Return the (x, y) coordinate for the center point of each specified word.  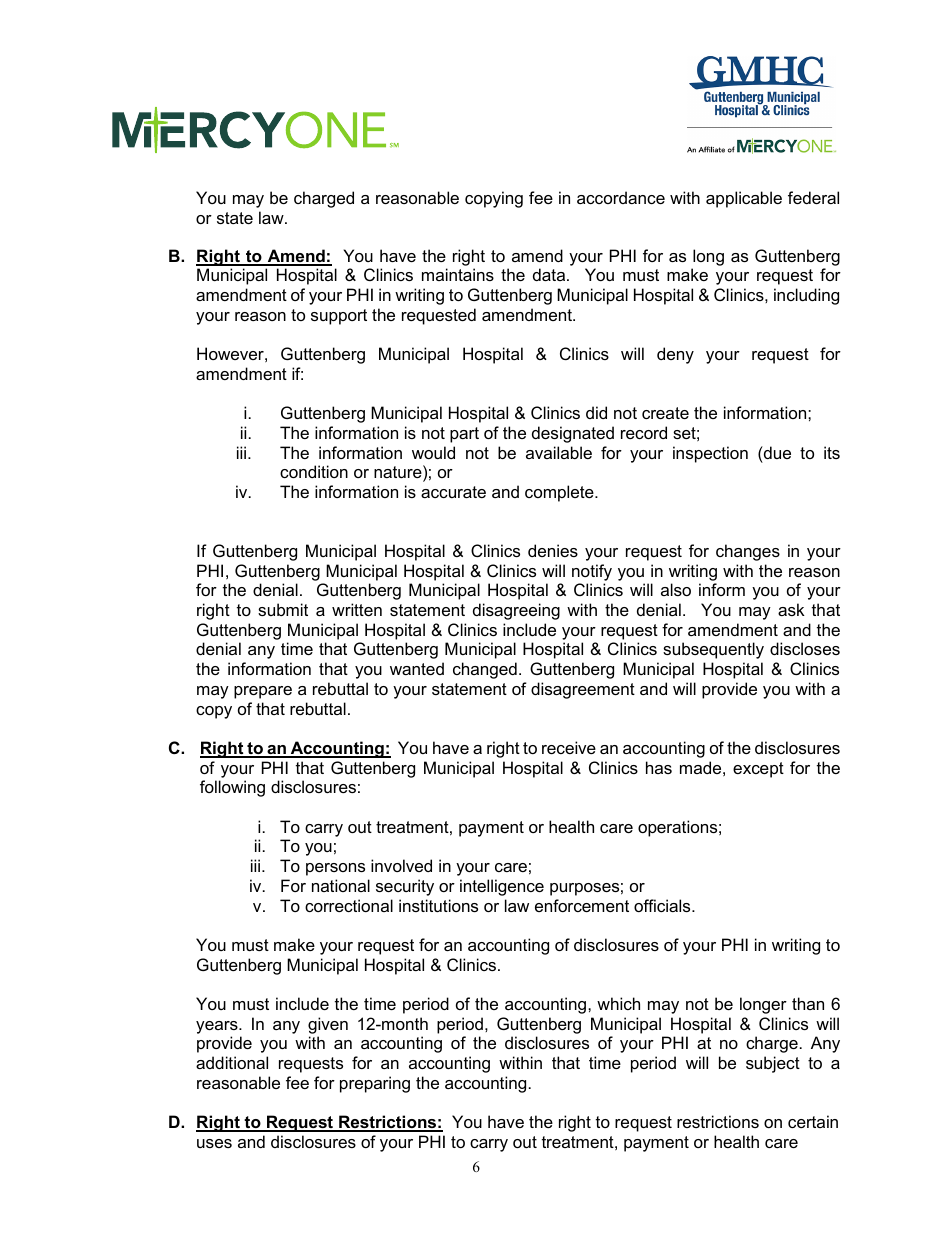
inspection (710, 454)
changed (485, 670)
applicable (744, 199)
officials (663, 905)
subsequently (713, 650)
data (550, 274)
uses (214, 1143)
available (559, 452)
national (341, 885)
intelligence (502, 887)
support (339, 317)
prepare (263, 692)
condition (314, 471)
